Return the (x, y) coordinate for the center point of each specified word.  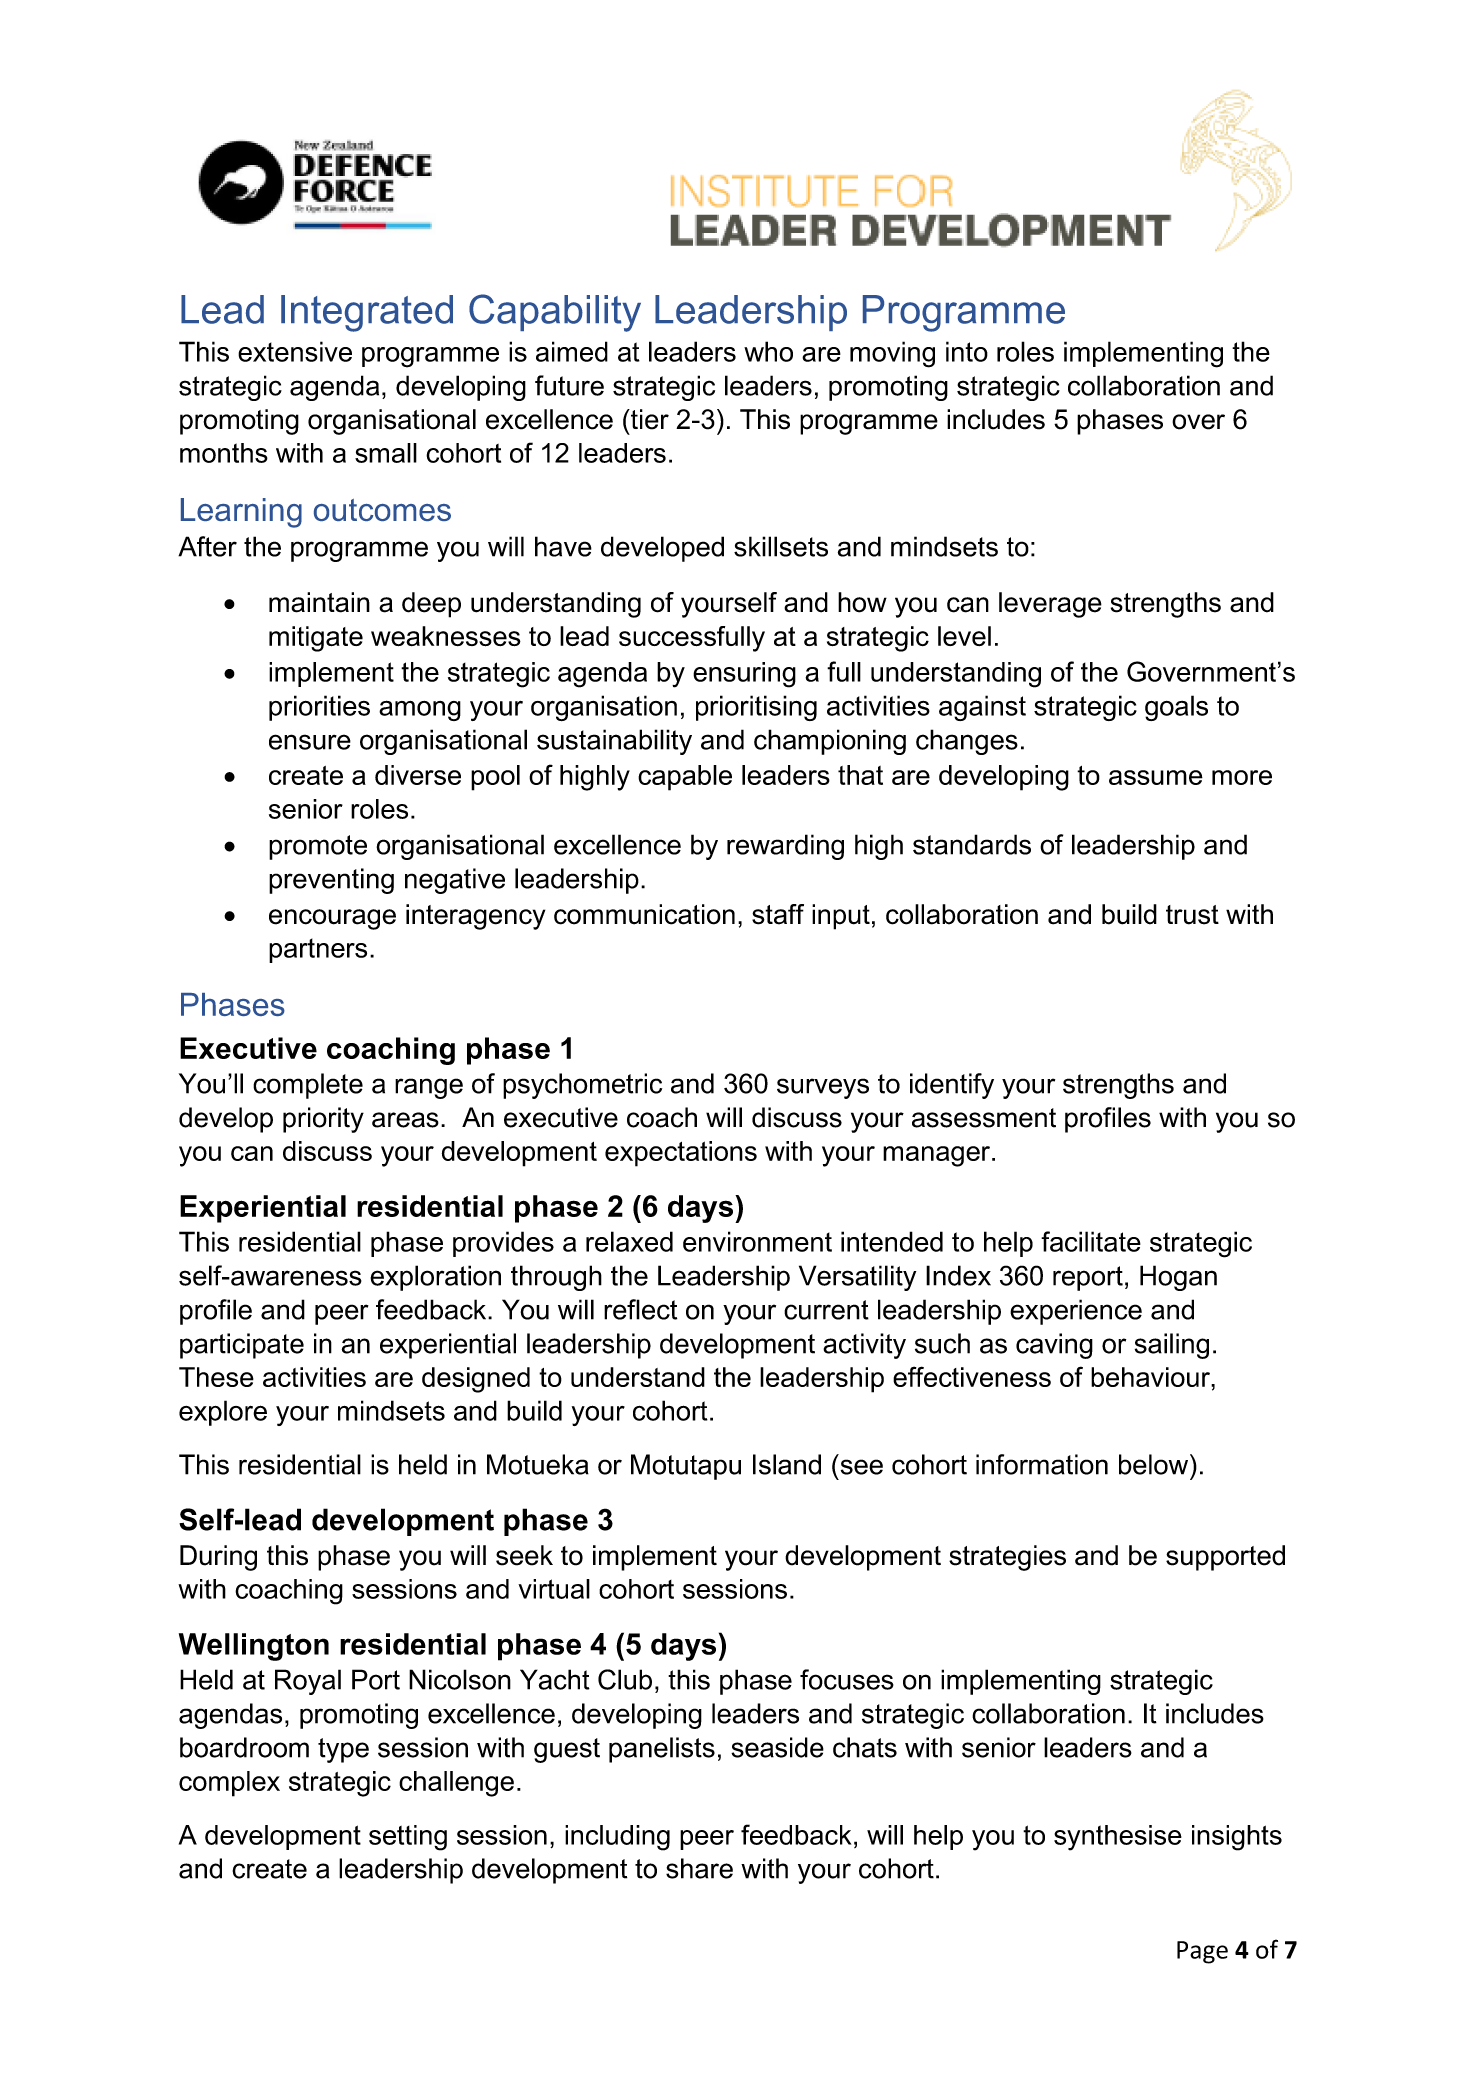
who (768, 351)
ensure (310, 742)
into (967, 351)
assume (1156, 777)
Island (787, 1464)
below (1155, 1464)
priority (323, 1120)
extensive (295, 351)
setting (408, 1838)
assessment (984, 1118)
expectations (681, 1154)
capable (685, 778)
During (218, 1558)
